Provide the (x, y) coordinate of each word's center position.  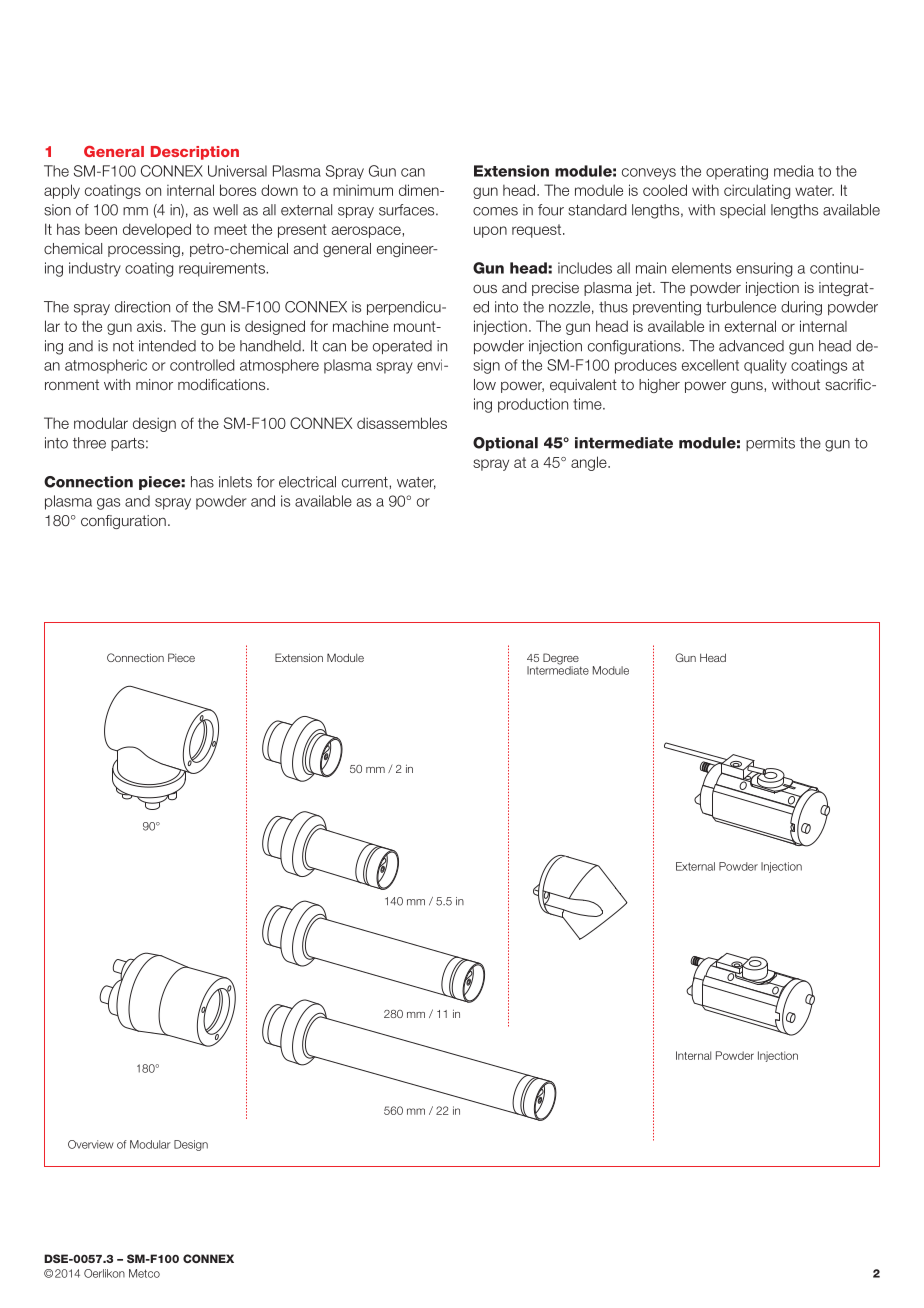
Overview (91, 1144)
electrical (307, 482)
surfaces (408, 210)
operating (737, 172)
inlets (235, 482)
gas (108, 504)
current (366, 482)
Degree (561, 660)
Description (195, 153)
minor (154, 384)
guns (748, 387)
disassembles (402, 423)
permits (770, 444)
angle (590, 463)
